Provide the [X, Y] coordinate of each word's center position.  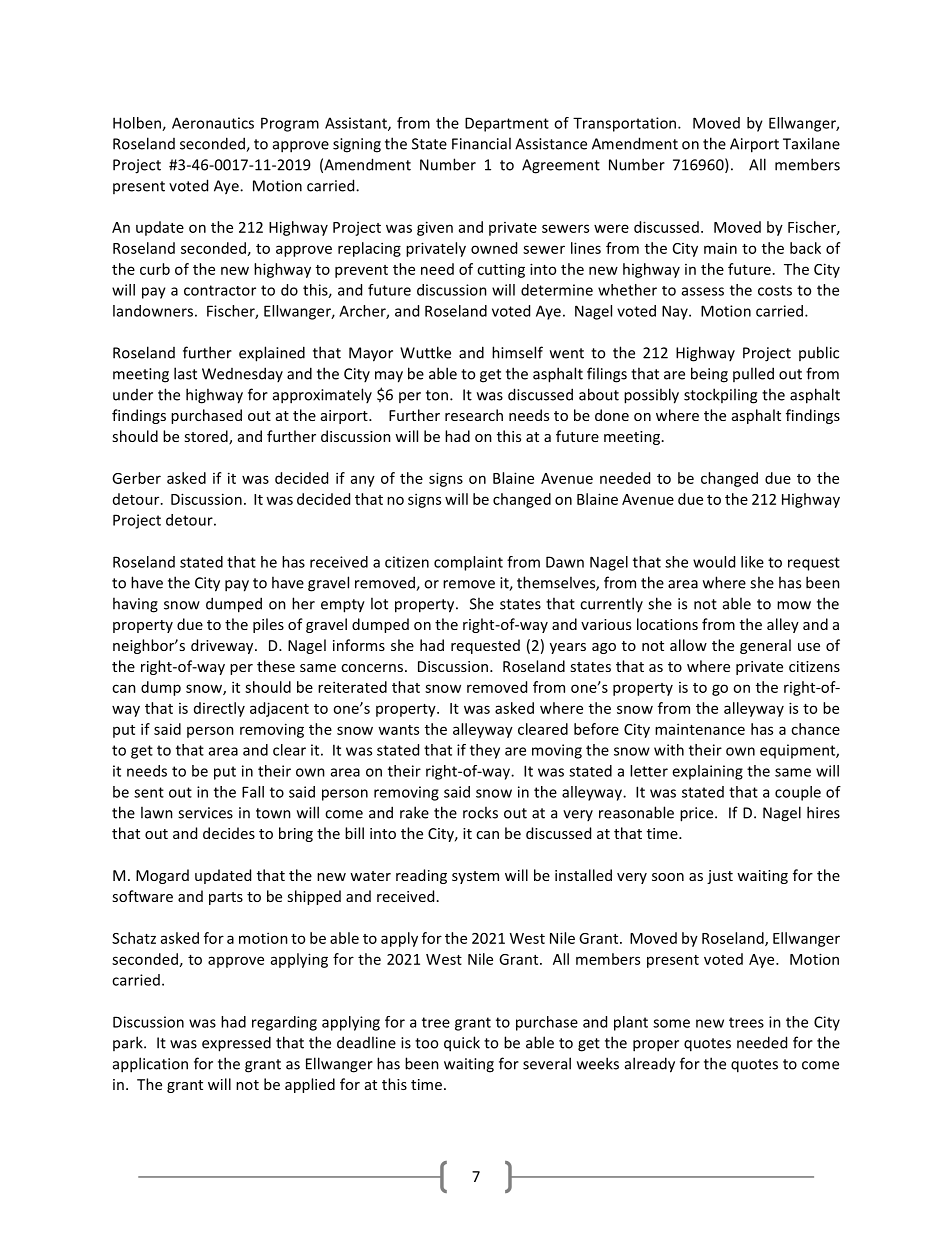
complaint [468, 563]
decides [229, 833]
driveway [223, 646]
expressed [236, 1044]
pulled [753, 374]
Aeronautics [213, 123]
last [185, 373]
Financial [481, 143]
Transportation [626, 124]
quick [462, 1044]
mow [794, 605]
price [698, 814]
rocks [480, 812]
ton [438, 395]
